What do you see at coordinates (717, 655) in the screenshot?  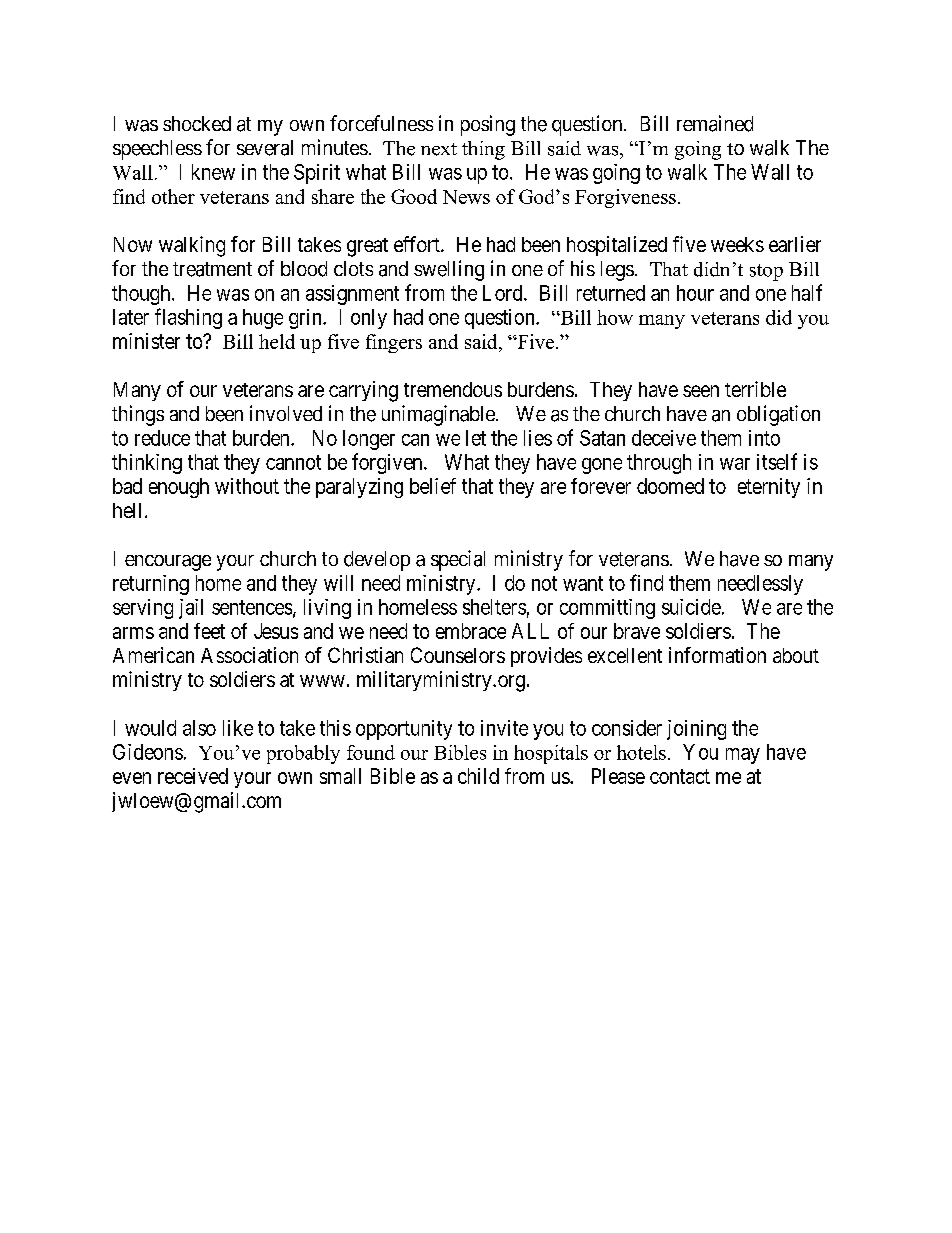 I see `information` at bounding box center [717, 655].
